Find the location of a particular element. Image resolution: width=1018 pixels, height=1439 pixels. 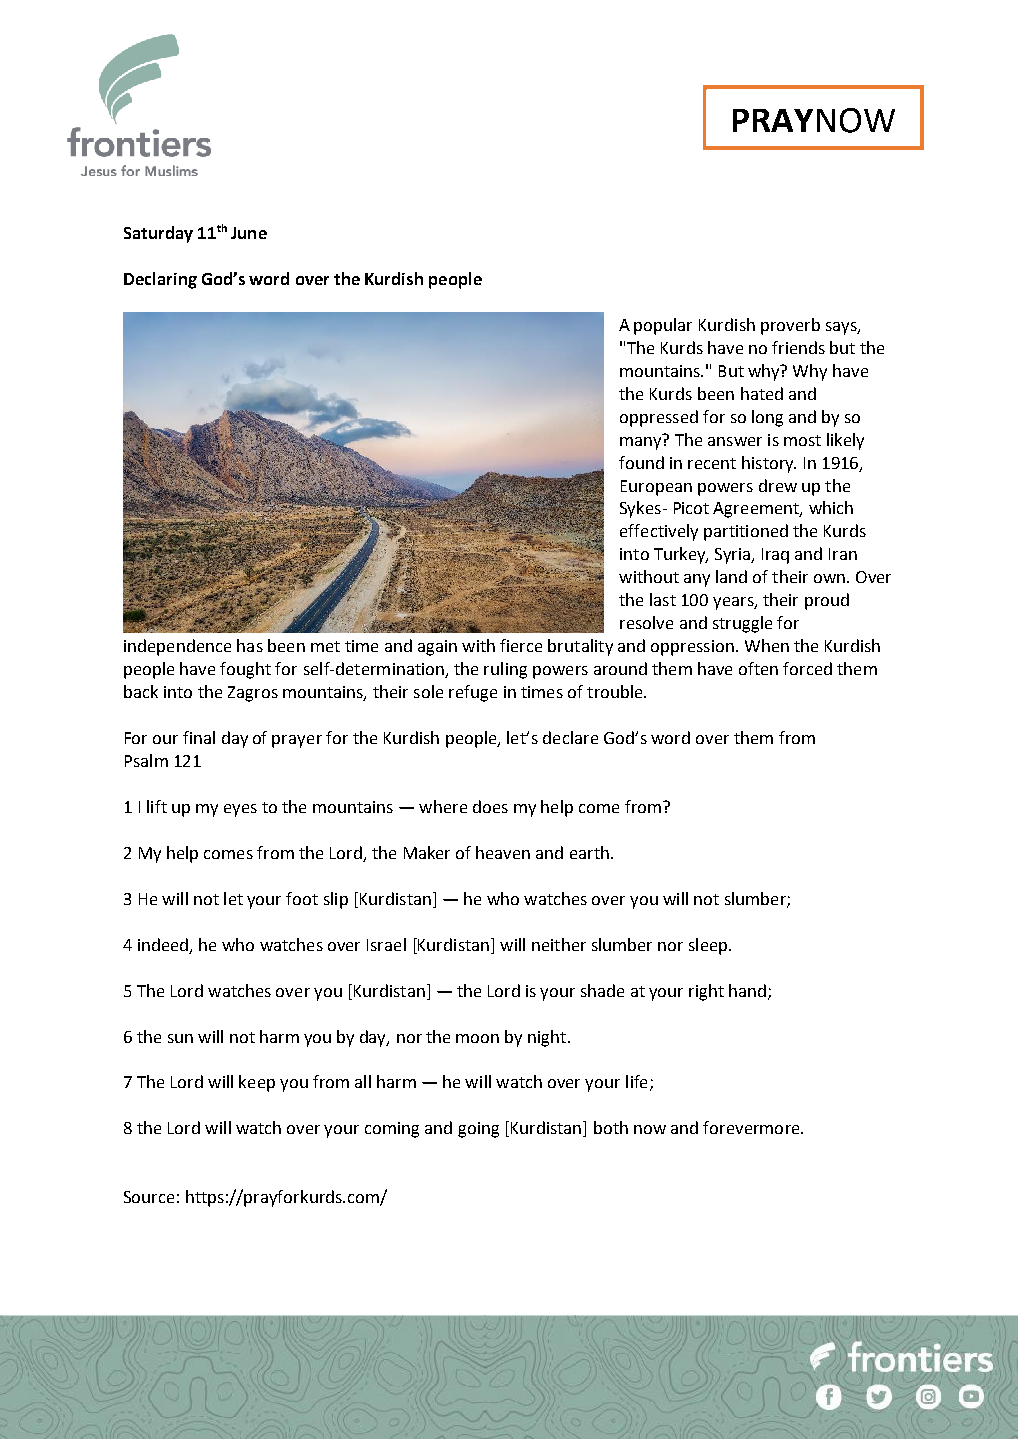

Source is located at coordinates (149, 1197).
